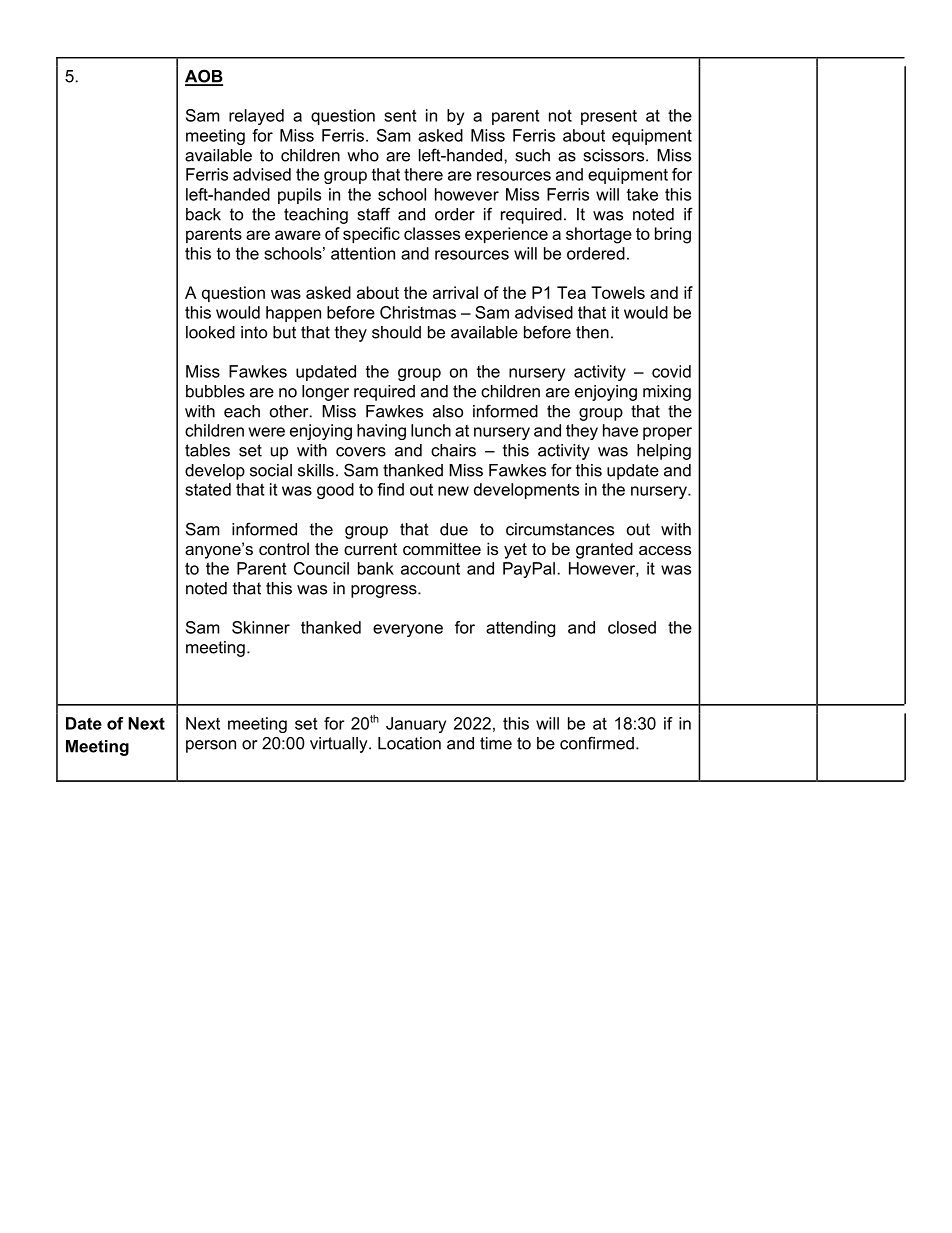 This document has height=1233, width=952. What do you see at coordinates (256, 117) in the document?
I see `relayed` at bounding box center [256, 117].
